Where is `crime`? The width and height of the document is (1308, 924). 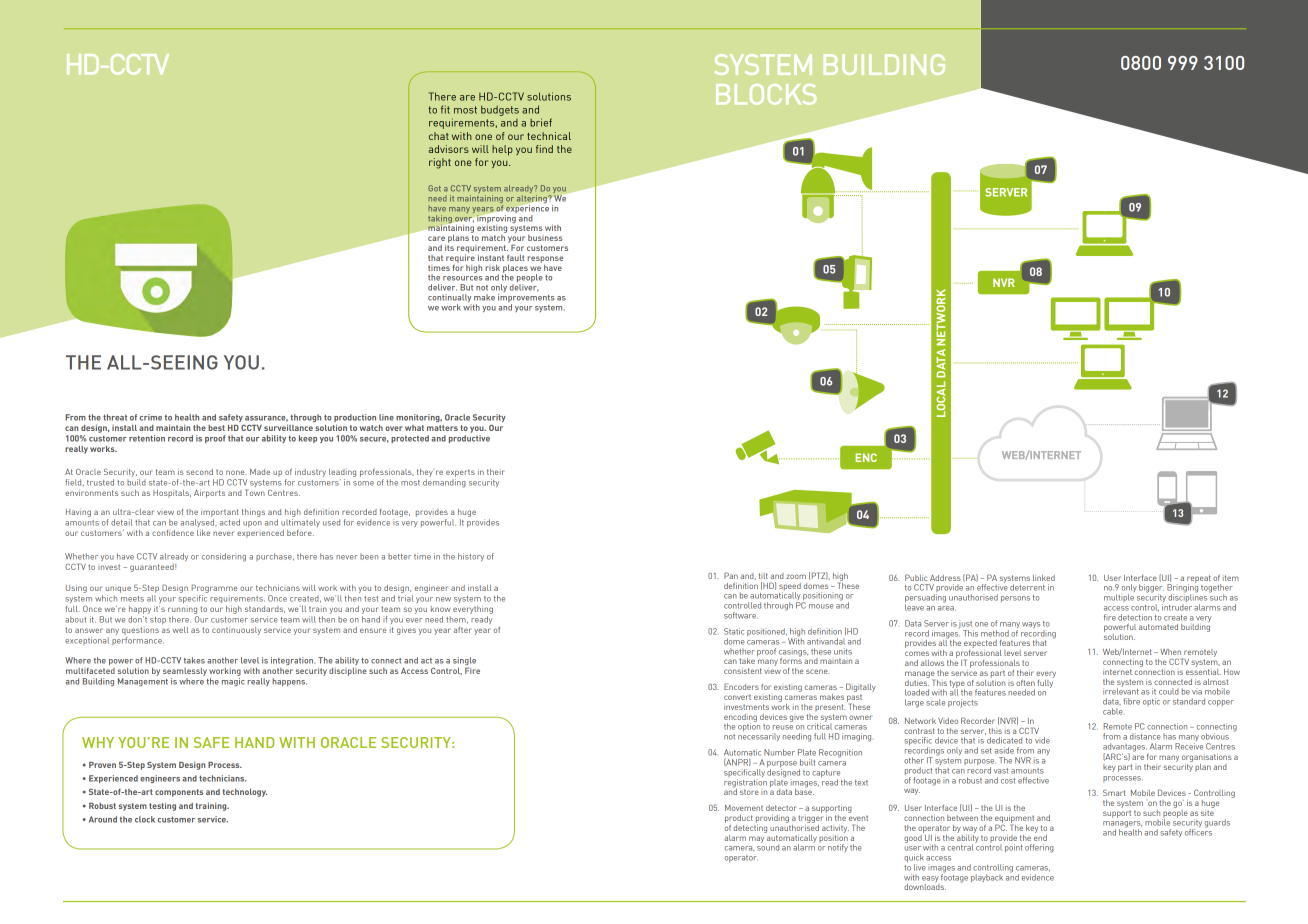
crime is located at coordinates (151, 417).
